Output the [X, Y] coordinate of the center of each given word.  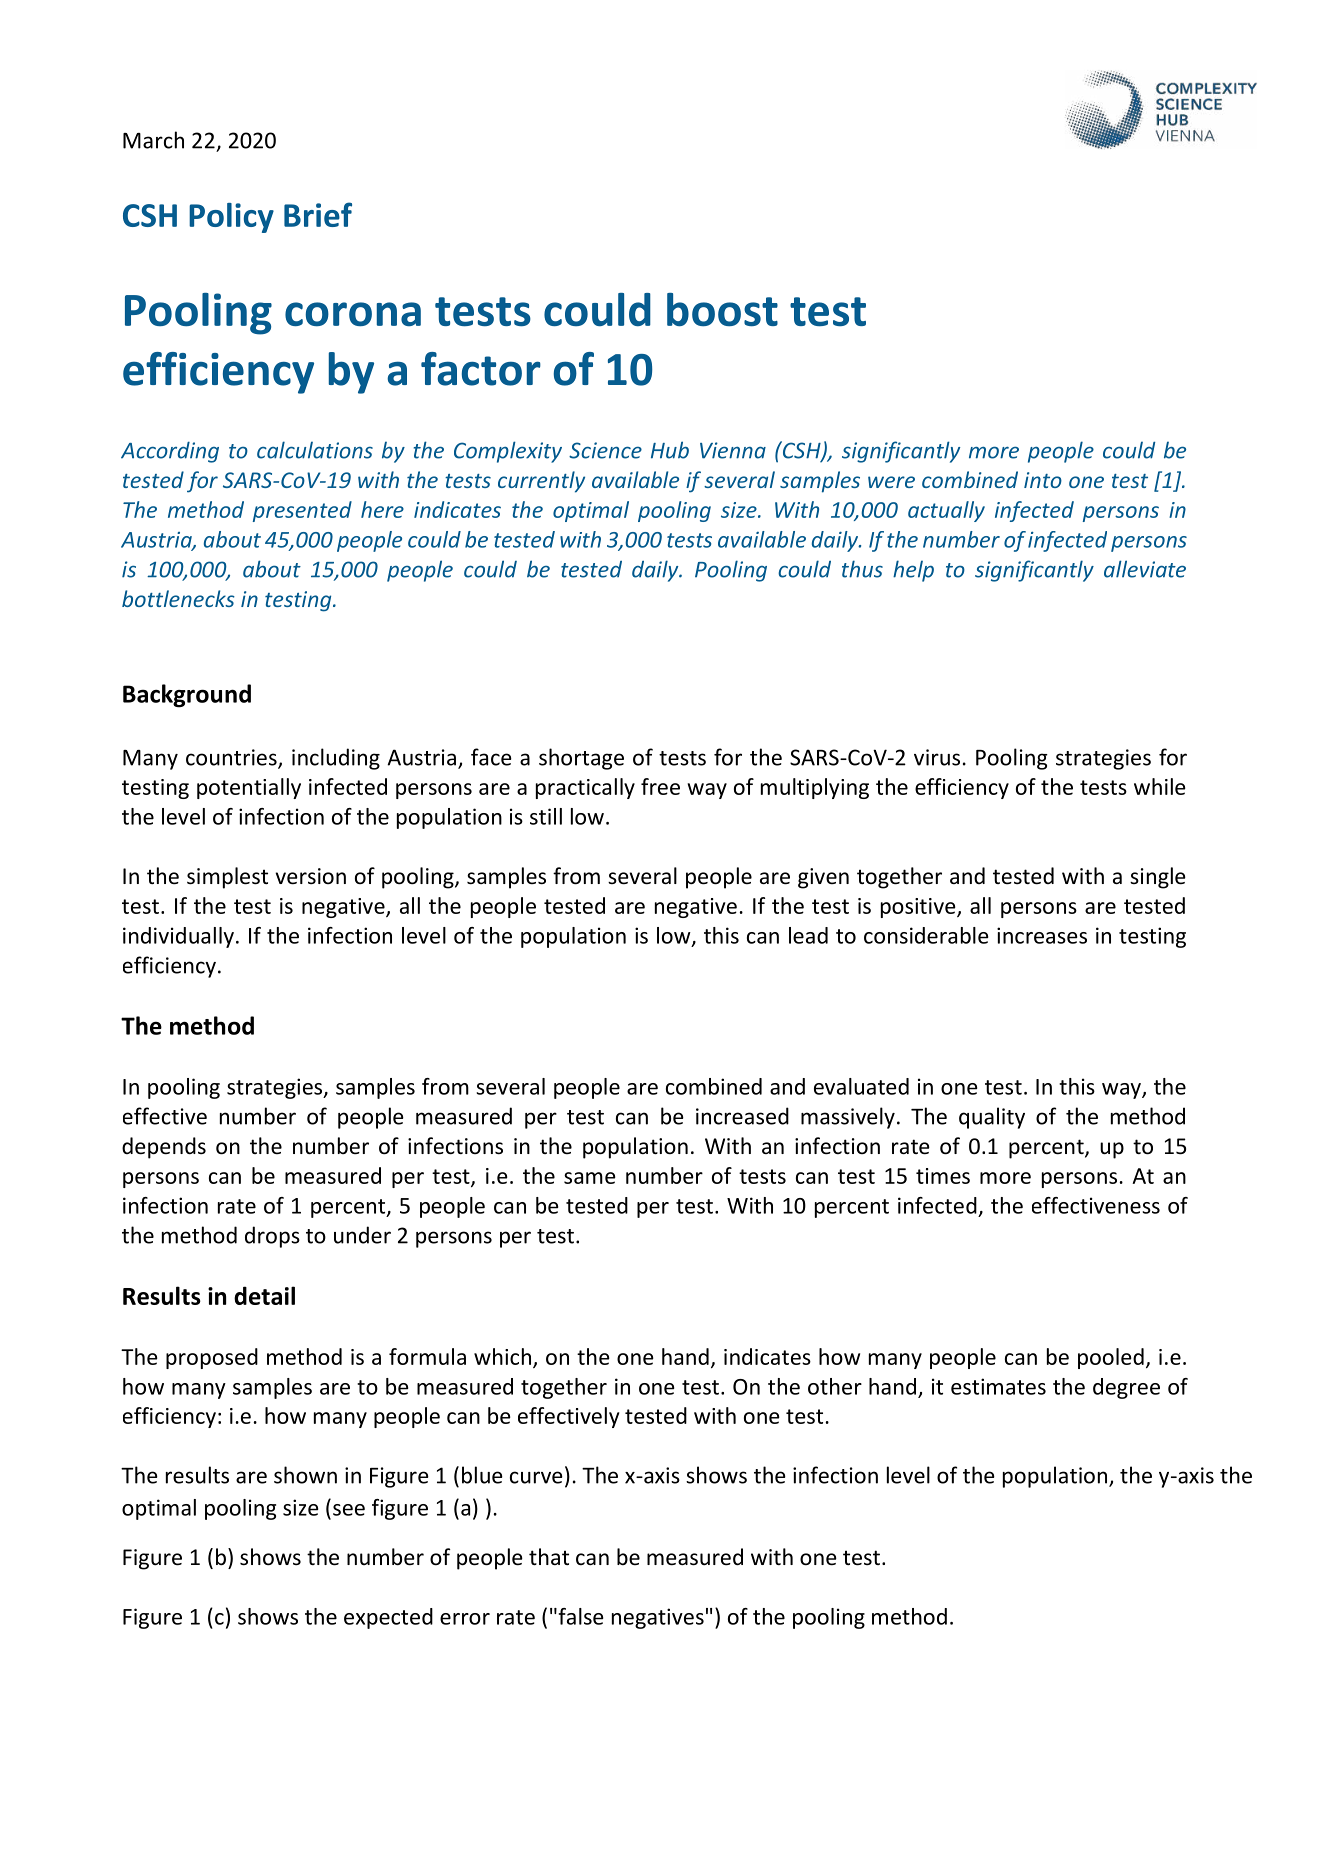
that [549, 1556]
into [1043, 480]
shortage [581, 759]
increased [742, 1116]
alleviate [1145, 569]
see [349, 1510]
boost [722, 310]
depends [164, 1148]
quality [992, 1118]
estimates [998, 1386]
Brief [318, 214]
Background [187, 696]
